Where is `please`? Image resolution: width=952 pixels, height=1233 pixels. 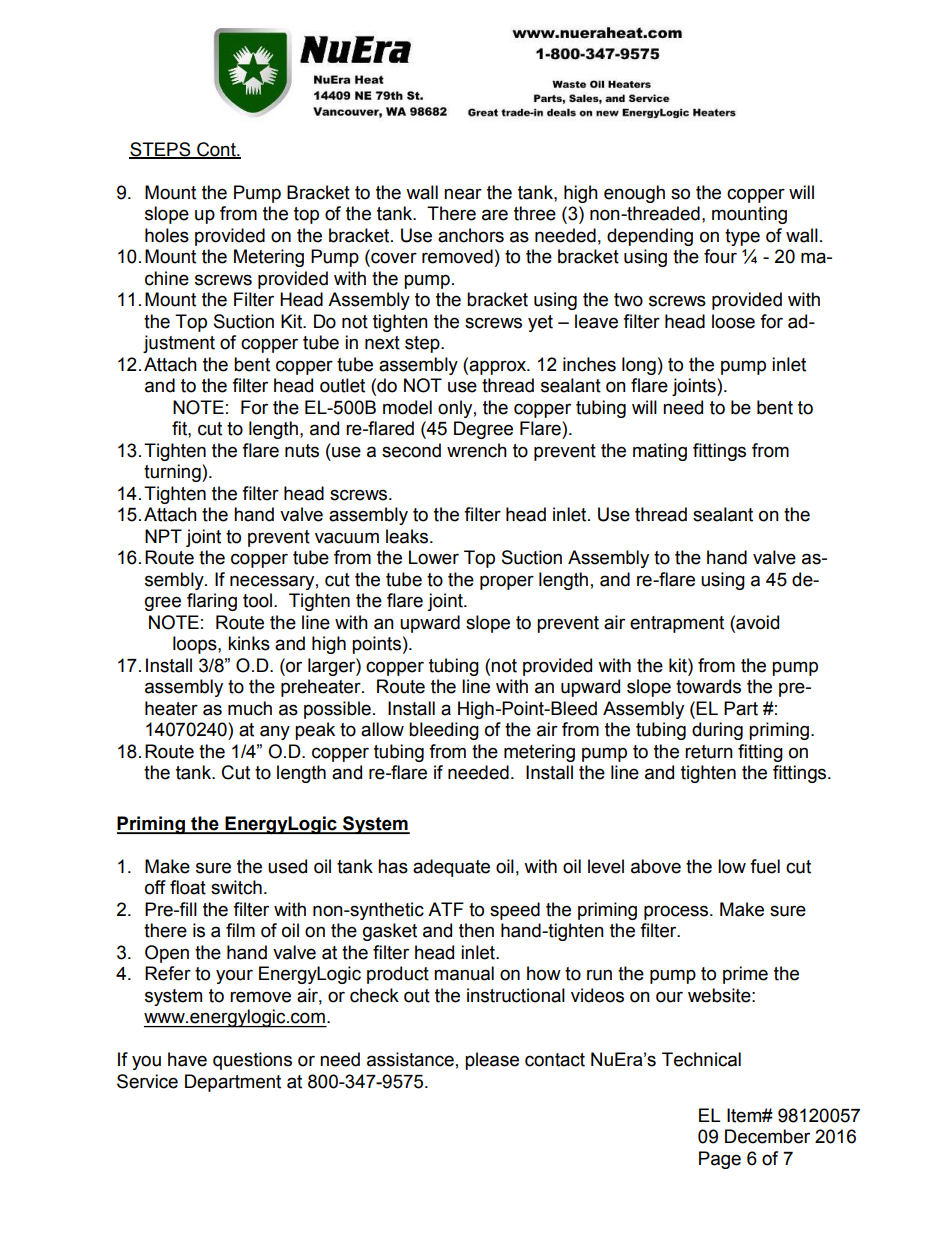
please is located at coordinates (492, 1061).
